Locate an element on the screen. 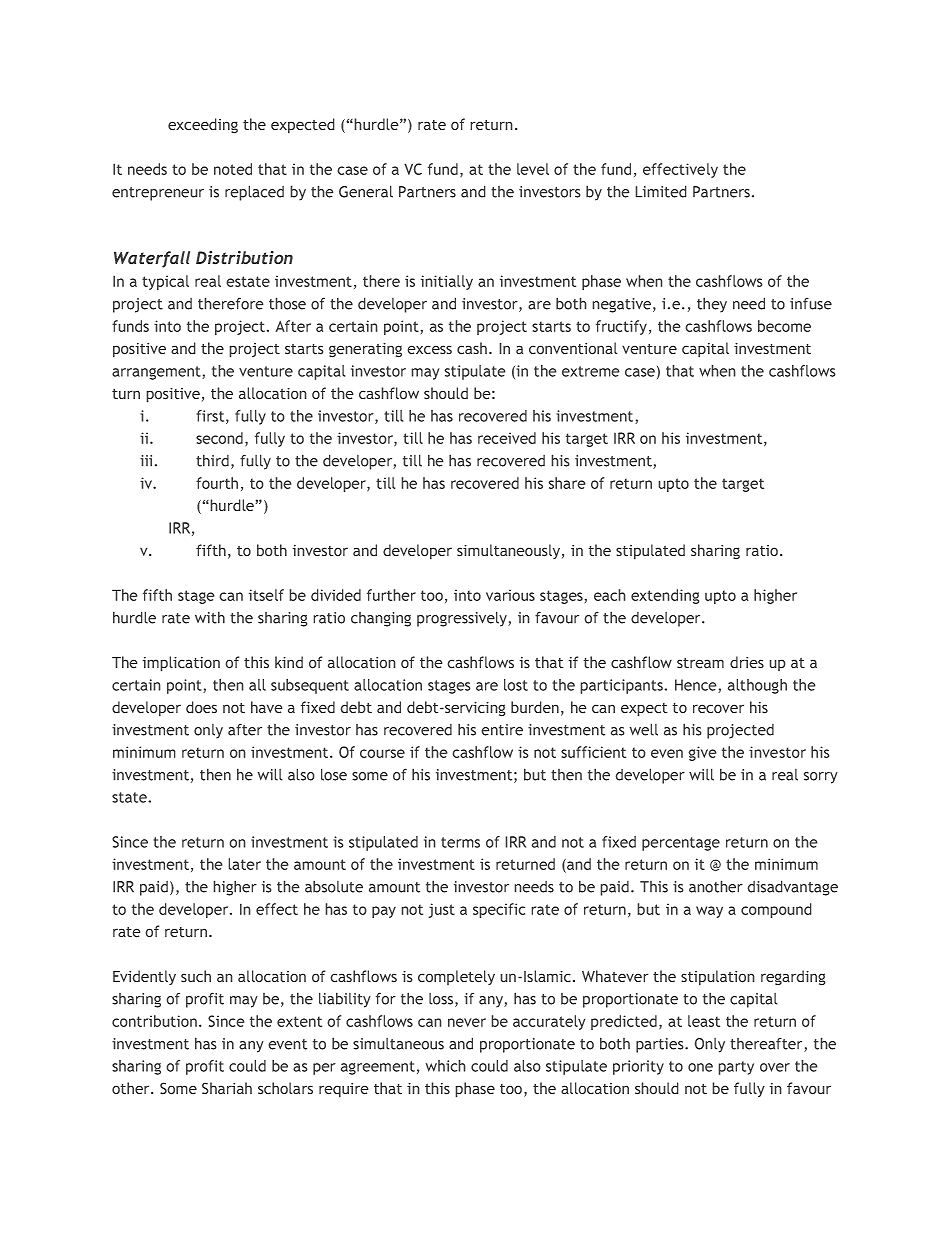 This screenshot has width=952, height=1233. excess is located at coordinates (429, 350).
